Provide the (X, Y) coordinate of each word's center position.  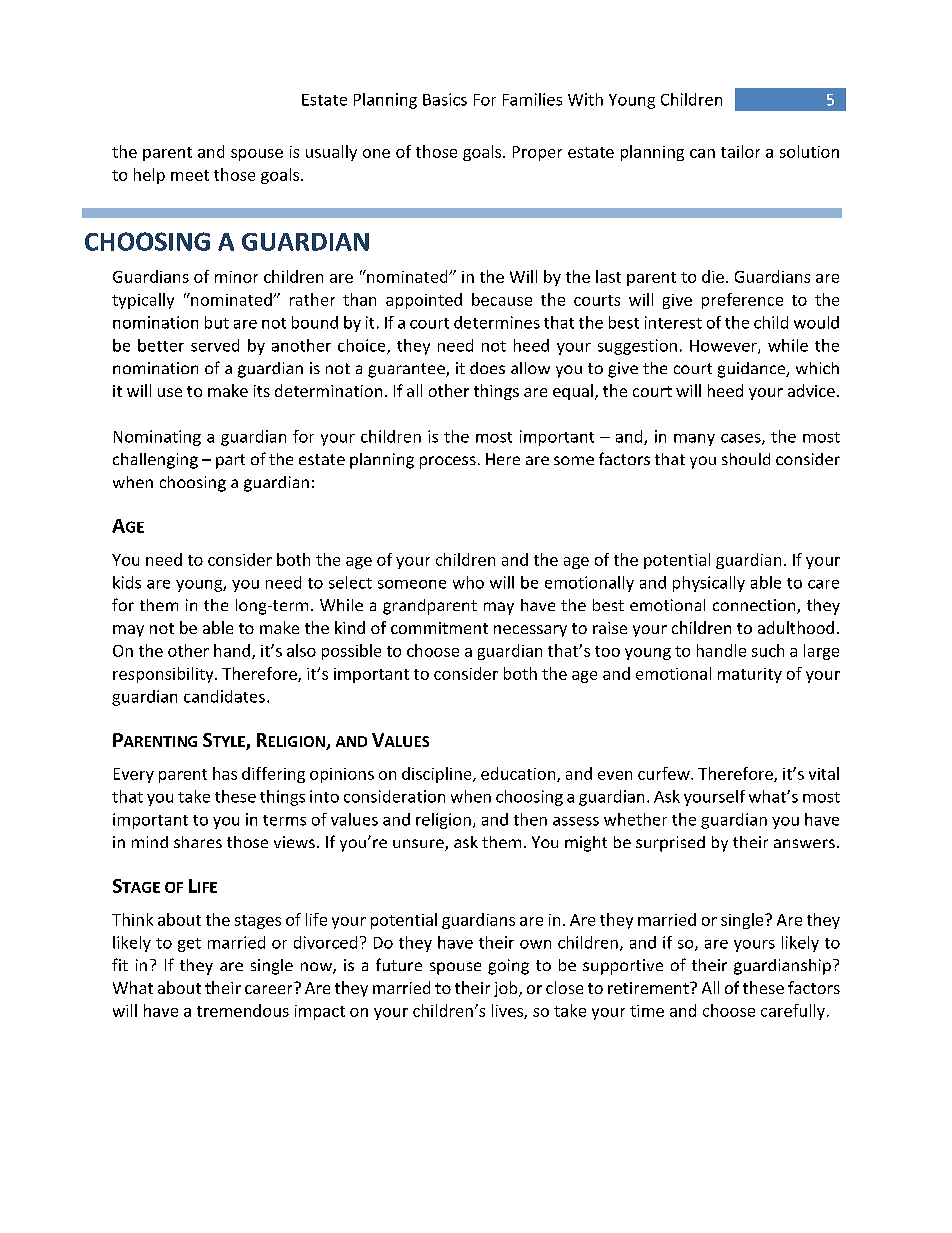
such (768, 650)
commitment (439, 628)
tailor (740, 151)
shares (198, 842)
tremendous (243, 1010)
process (448, 462)
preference (742, 301)
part (230, 461)
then (530, 819)
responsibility (164, 675)
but (217, 322)
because (502, 299)
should (746, 459)
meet (190, 175)
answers (804, 843)
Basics (445, 99)
